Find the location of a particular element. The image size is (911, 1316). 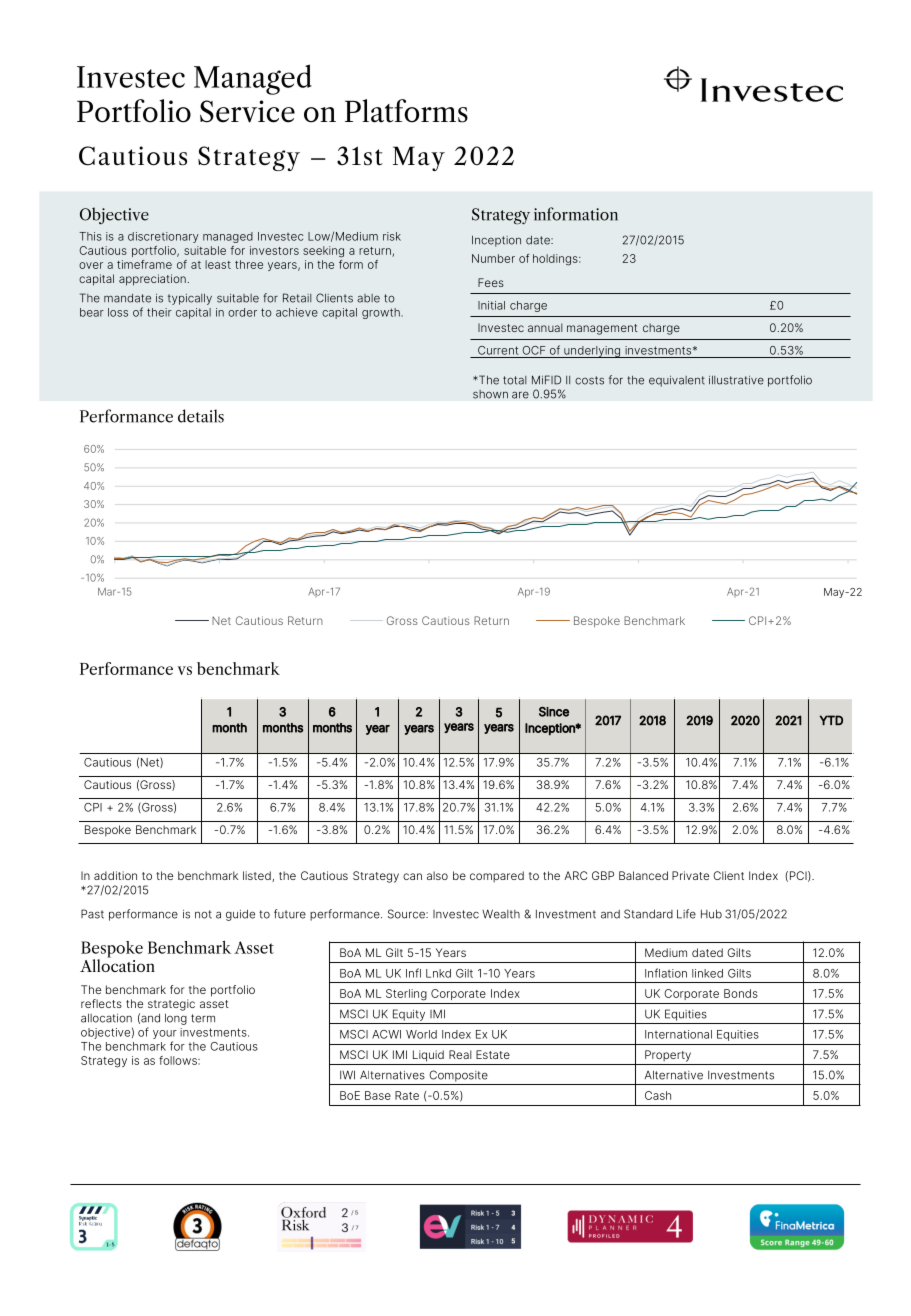

your is located at coordinates (165, 1034).
